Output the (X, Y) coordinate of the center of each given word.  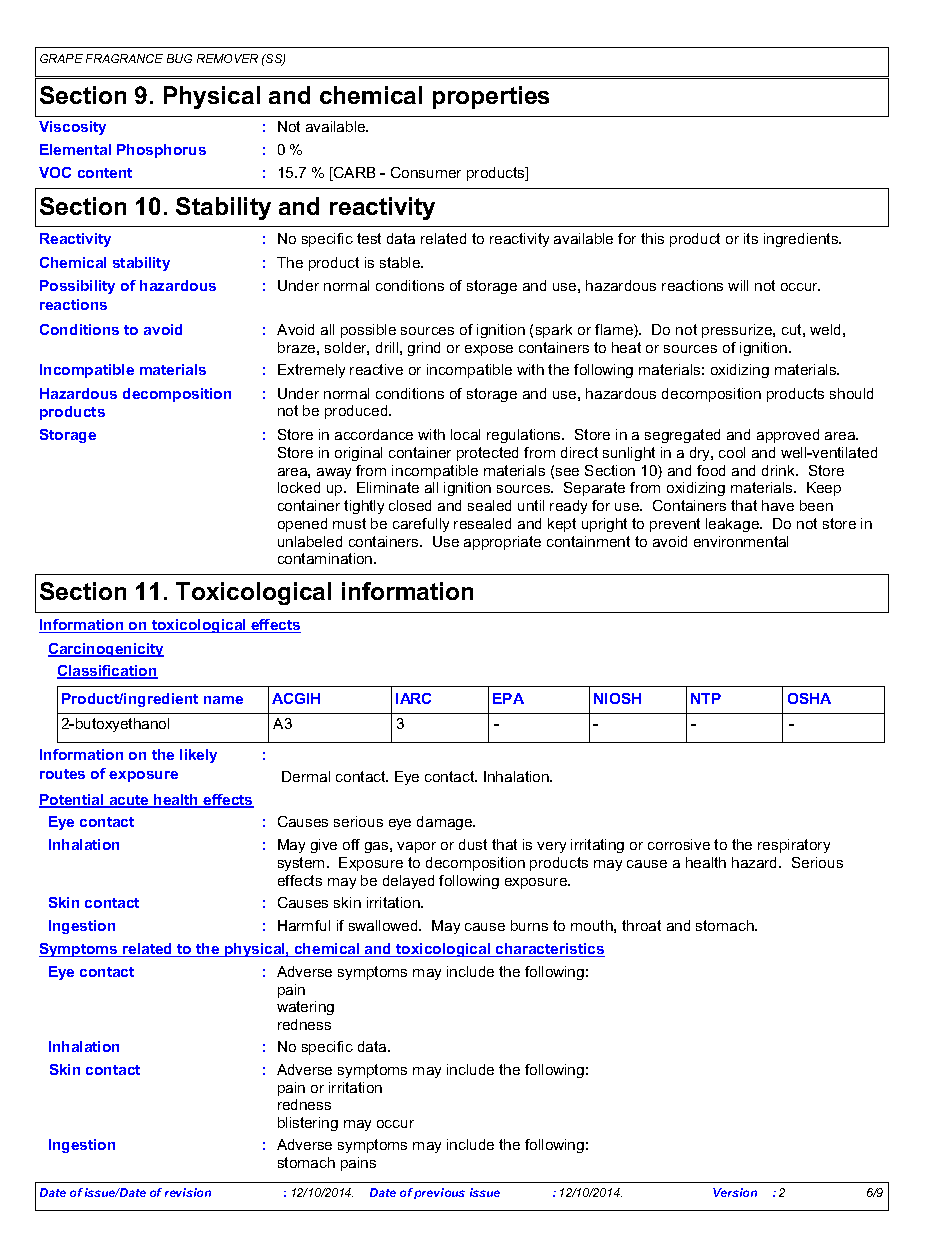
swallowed (384, 925)
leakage (733, 525)
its (751, 238)
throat (641, 925)
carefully (421, 525)
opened (302, 525)
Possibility (77, 287)
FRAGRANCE (124, 58)
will (738, 285)
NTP (706, 698)
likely (198, 756)
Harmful (304, 925)
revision (188, 1192)
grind (424, 349)
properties (491, 97)
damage (446, 823)
